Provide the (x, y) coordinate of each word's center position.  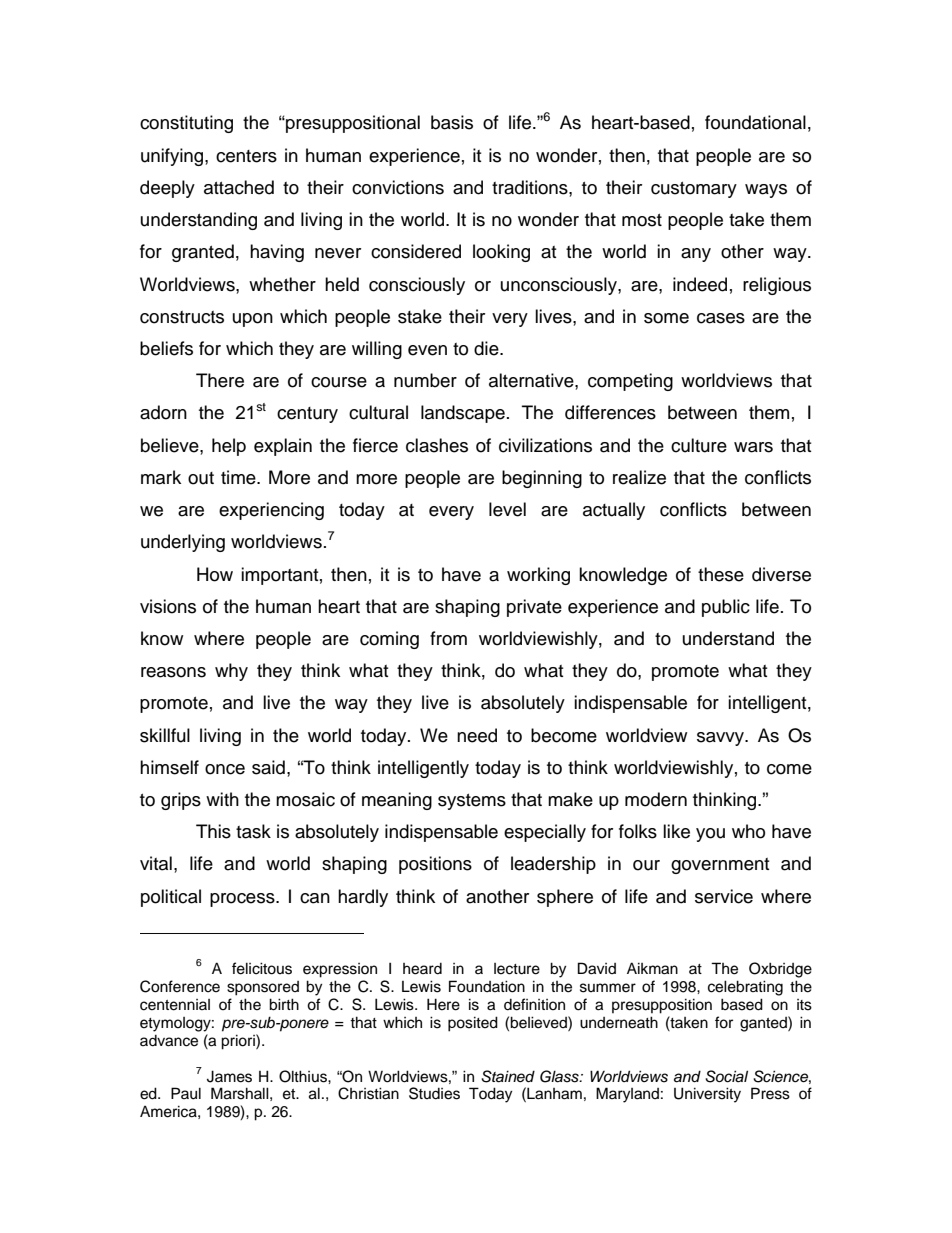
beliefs (166, 348)
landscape (463, 414)
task (253, 831)
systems (472, 802)
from (448, 638)
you (710, 835)
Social (726, 1076)
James (229, 1076)
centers (246, 156)
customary (694, 190)
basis (452, 122)
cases (721, 318)
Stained (508, 1076)
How (215, 574)
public (726, 608)
